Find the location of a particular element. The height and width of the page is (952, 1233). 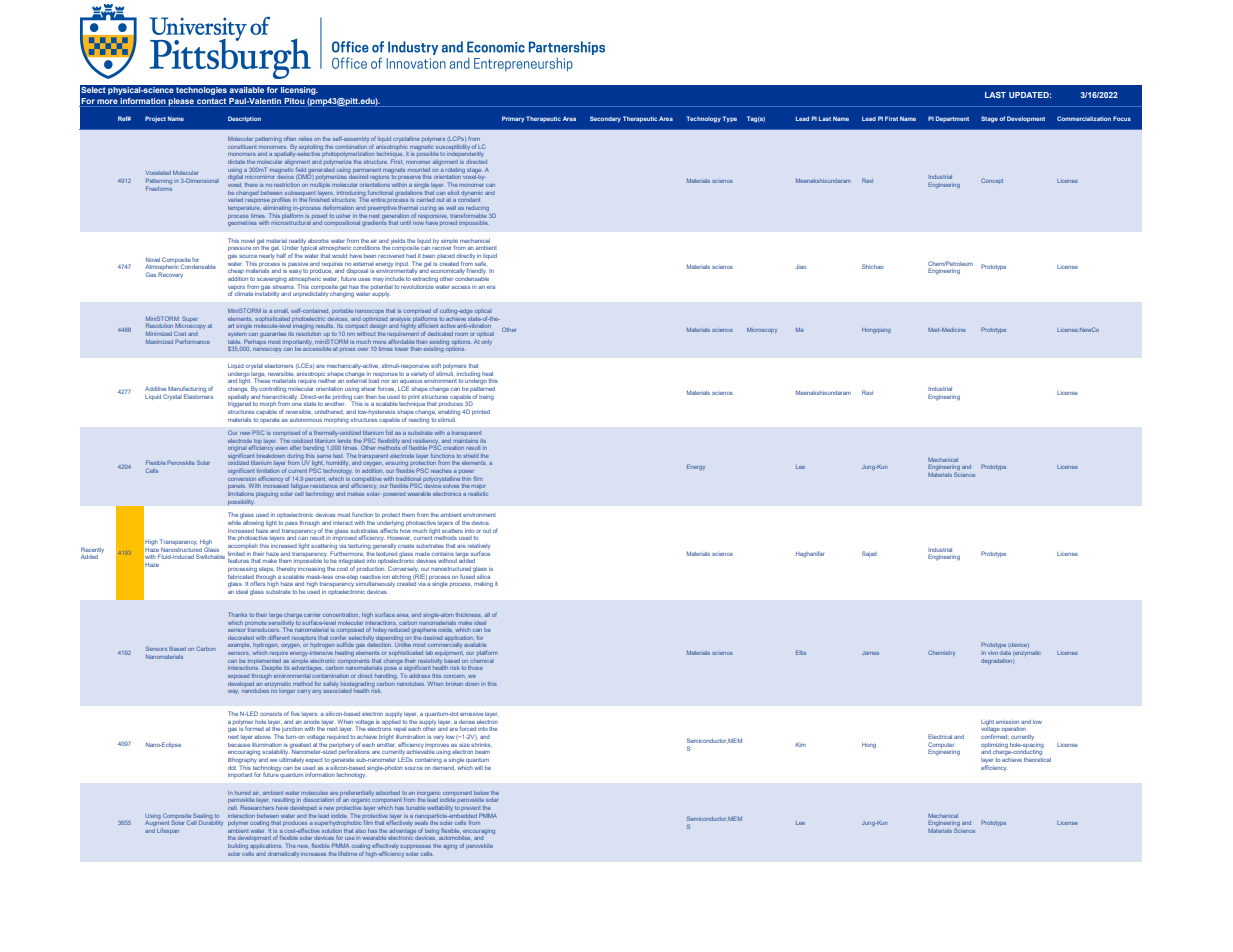

Jiao is located at coordinates (801, 267).
